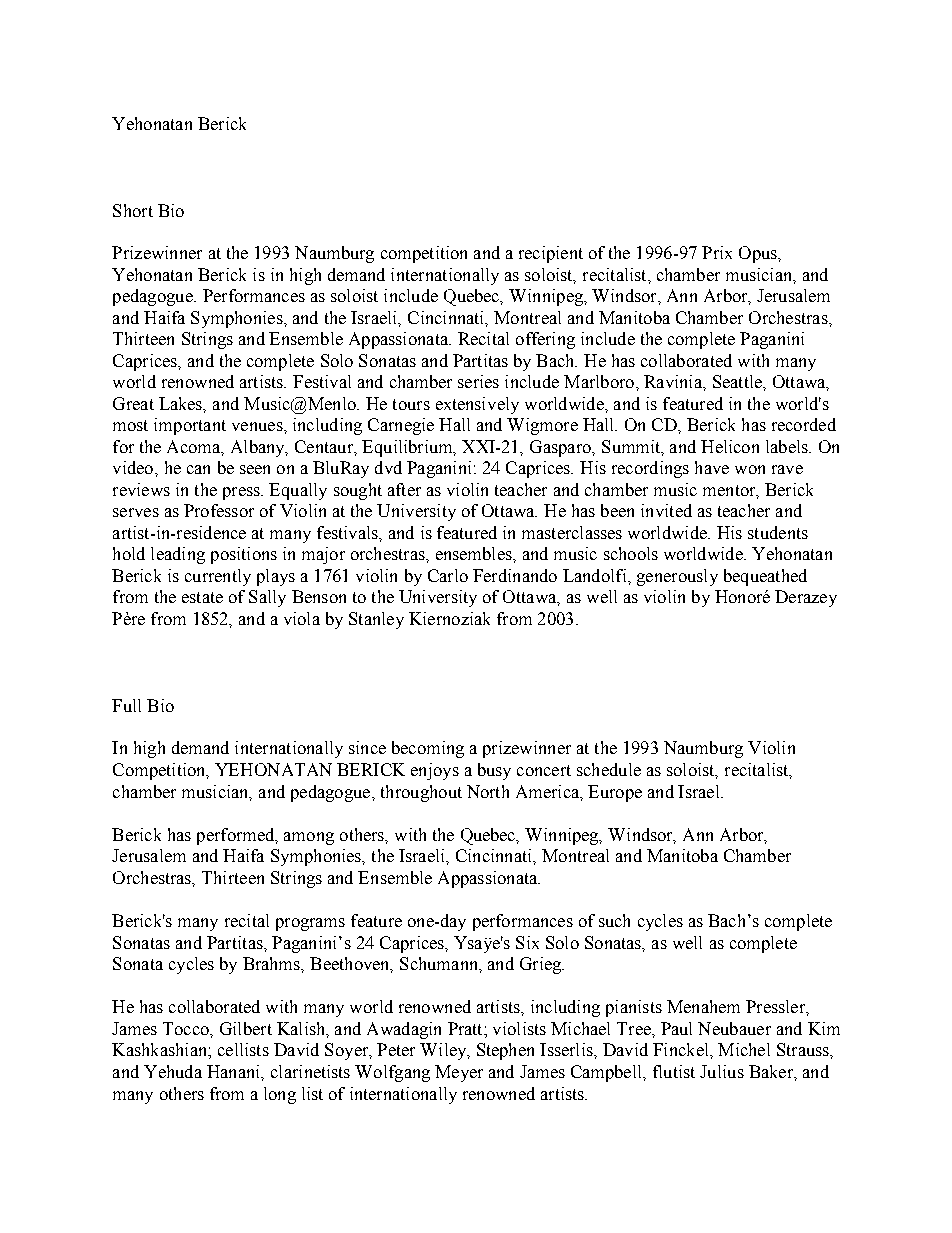 The width and height of the page is (952, 1233). What do you see at coordinates (190, 426) in the page?
I see `important` at bounding box center [190, 426].
